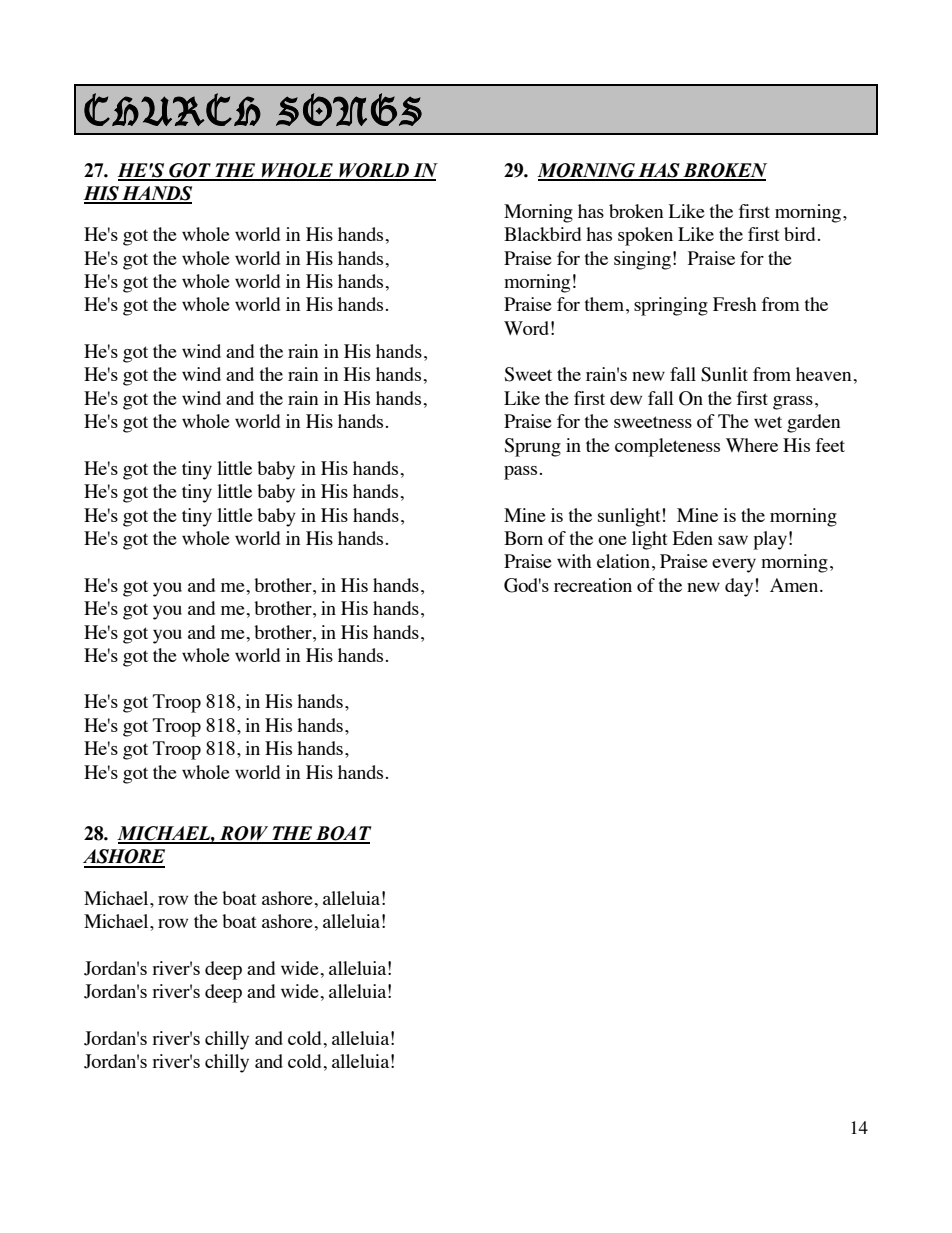 The height and width of the page is (1233, 952). Describe the element at coordinates (645, 236) in the page. I see `spoken` at that location.
